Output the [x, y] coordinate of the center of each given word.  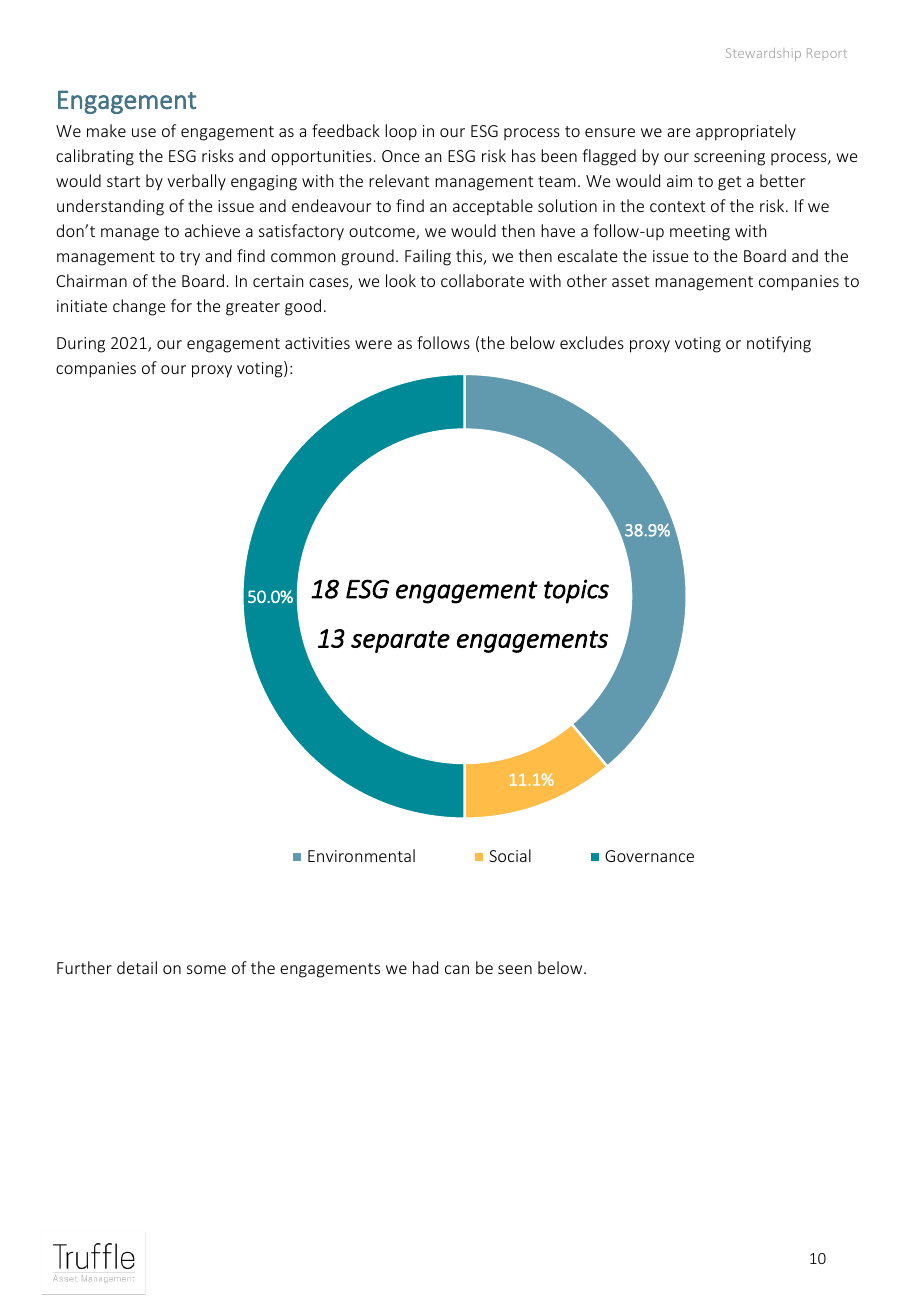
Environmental [361, 855]
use [144, 132]
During [81, 345]
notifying [779, 344]
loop [401, 132]
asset [630, 281]
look [401, 280]
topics [576, 591]
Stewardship [763, 54]
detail [137, 967]
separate [400, 641]
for [181, 305]
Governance [649, 856]
